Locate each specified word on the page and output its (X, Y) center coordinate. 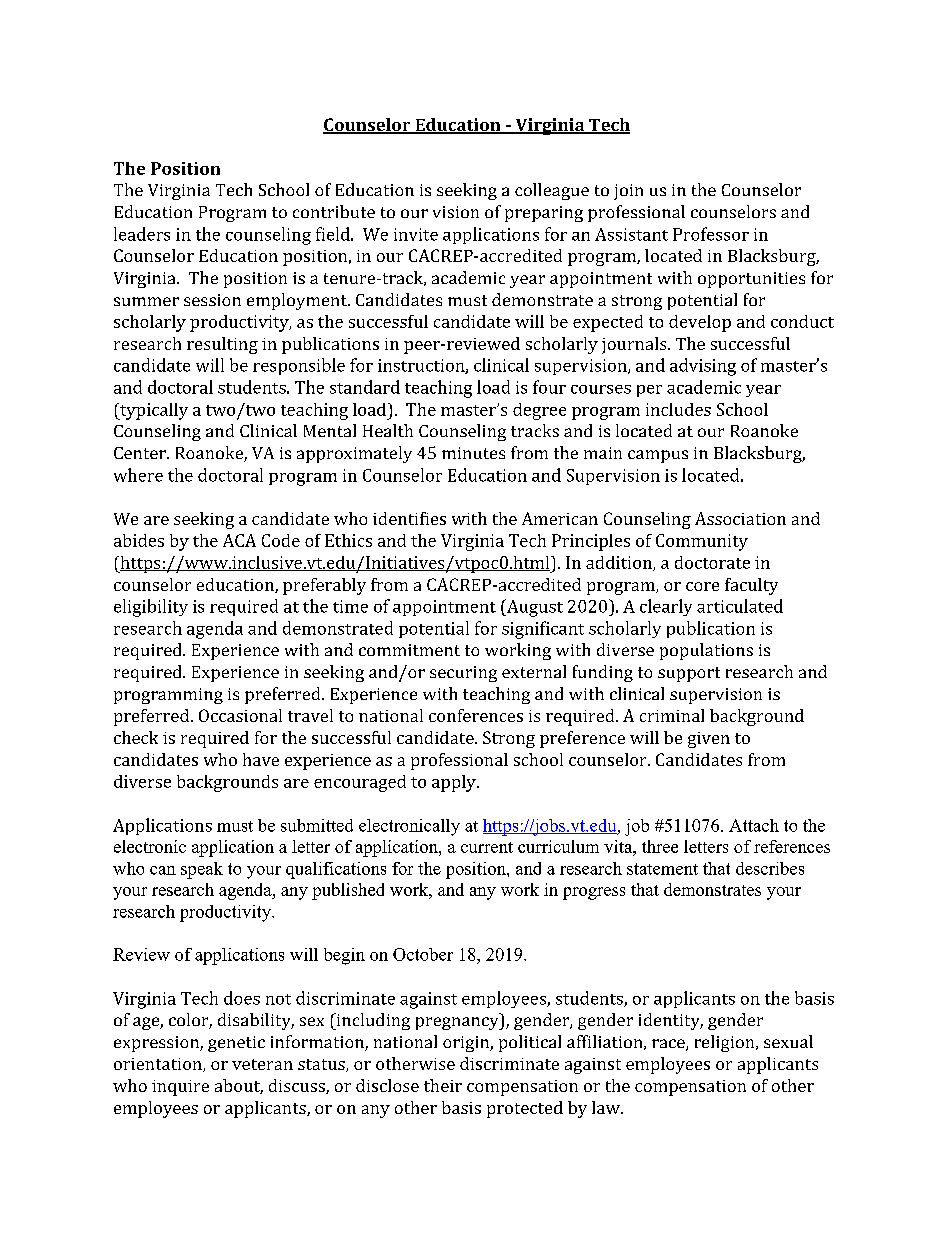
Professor (711, 234)
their (443, 1085)
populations (706, 651)
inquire (180, 1088)
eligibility (151, 608)
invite (416, 234)
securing (463, 674)
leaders (142, 234)
